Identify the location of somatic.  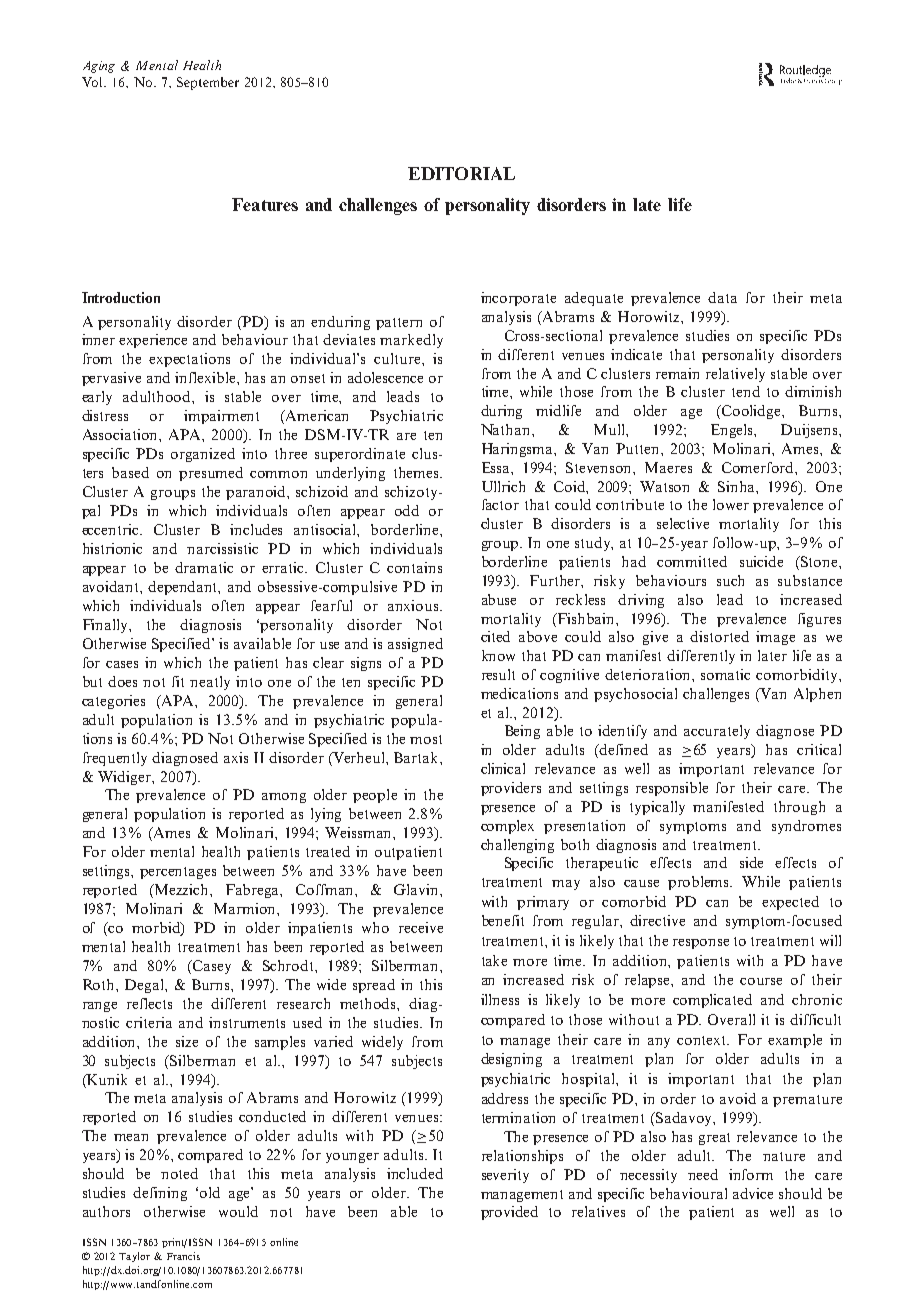
(725, 674).
